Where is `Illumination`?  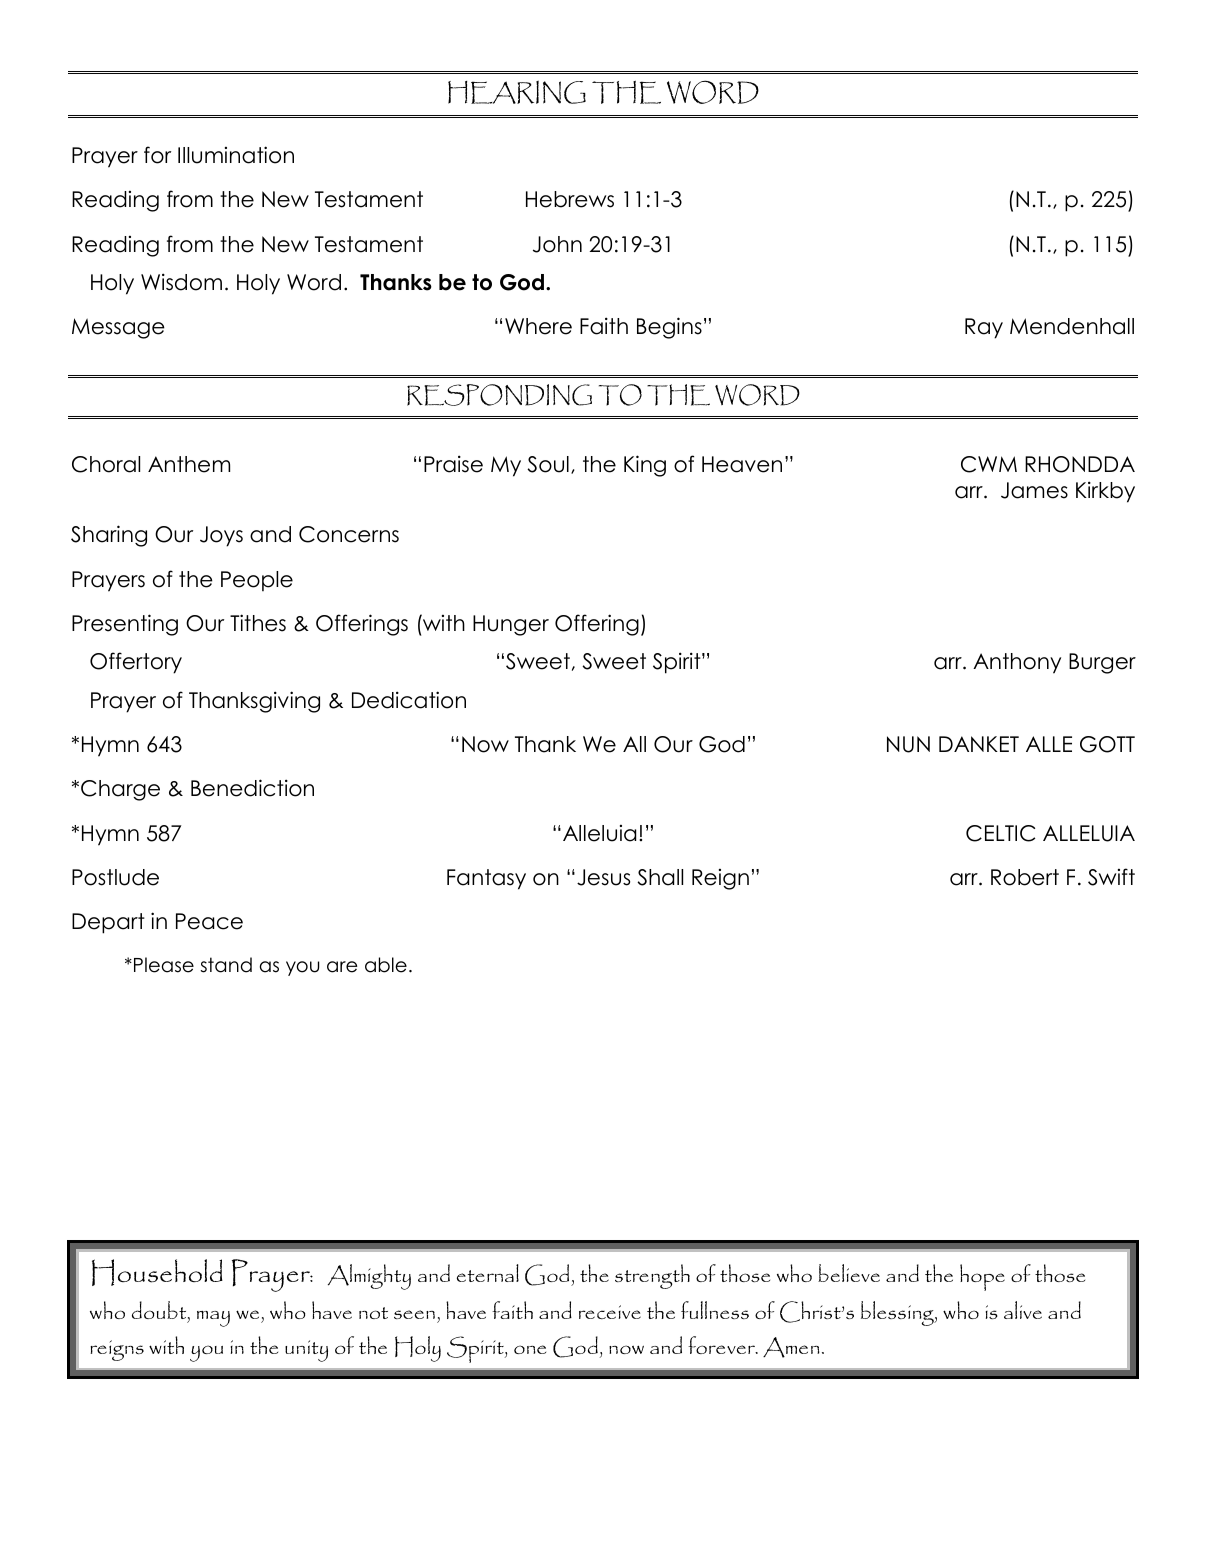 Illumination is located at coordinates (236, 155).
